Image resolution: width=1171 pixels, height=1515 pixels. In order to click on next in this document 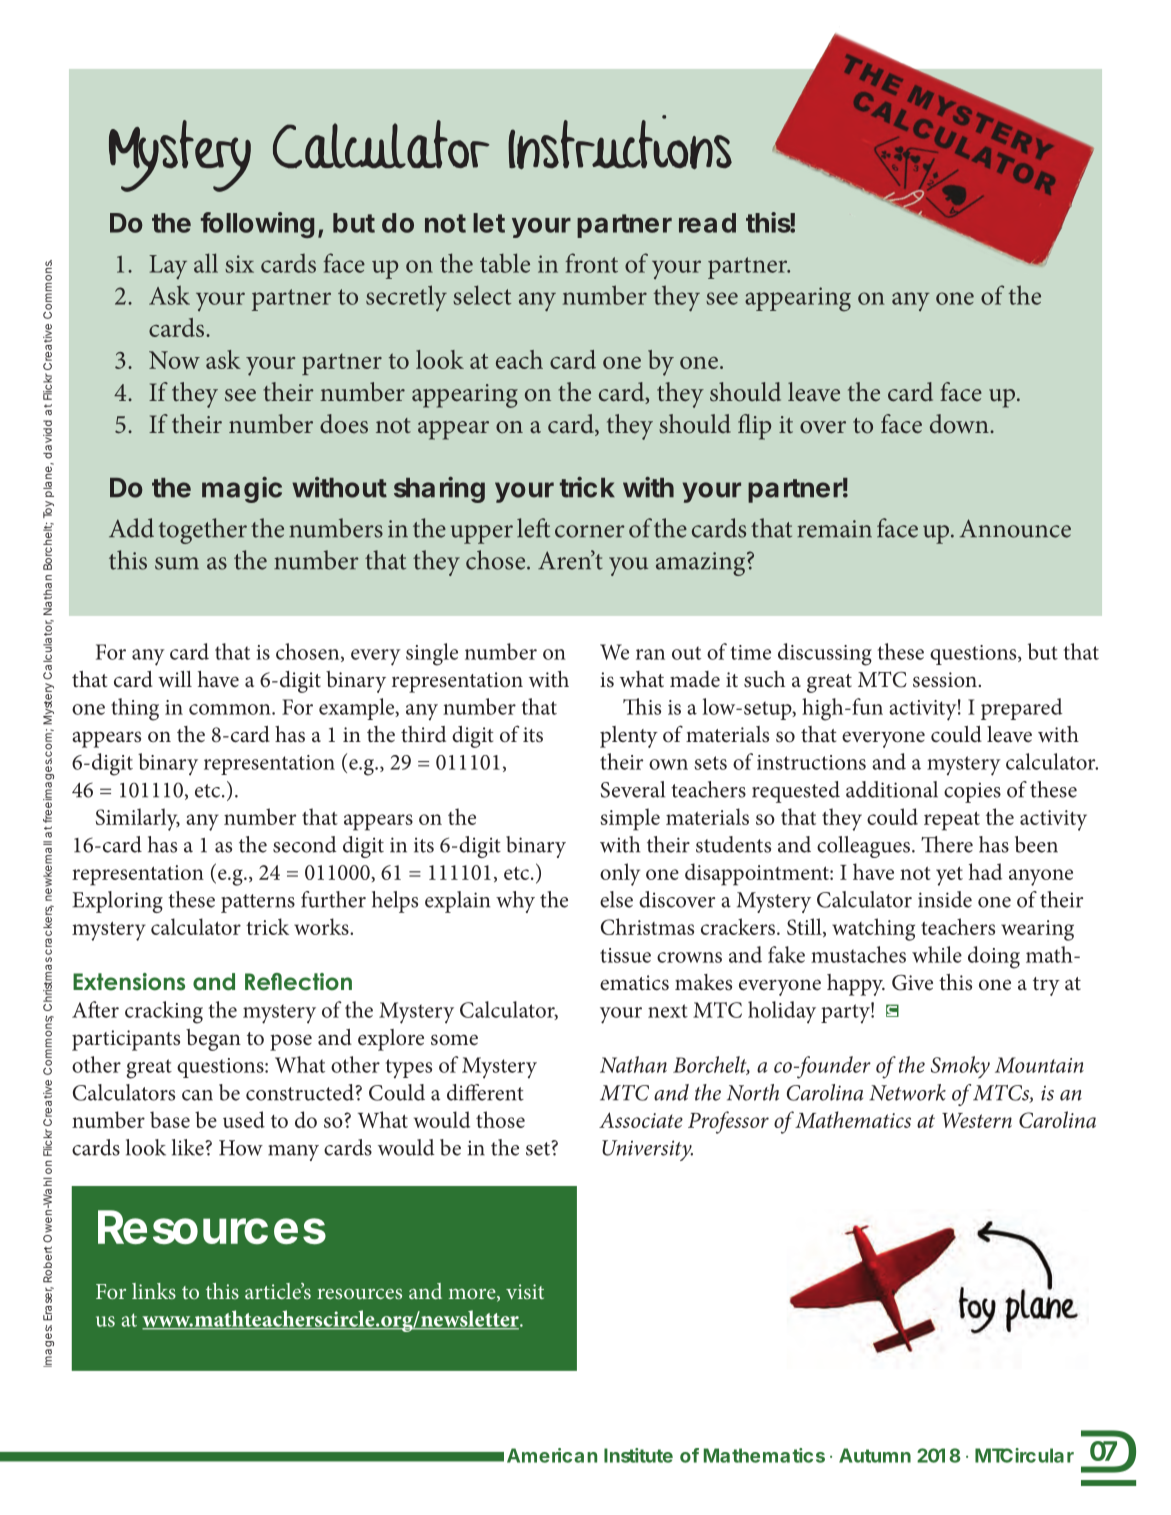, I will do `click(668, 1011)`.
